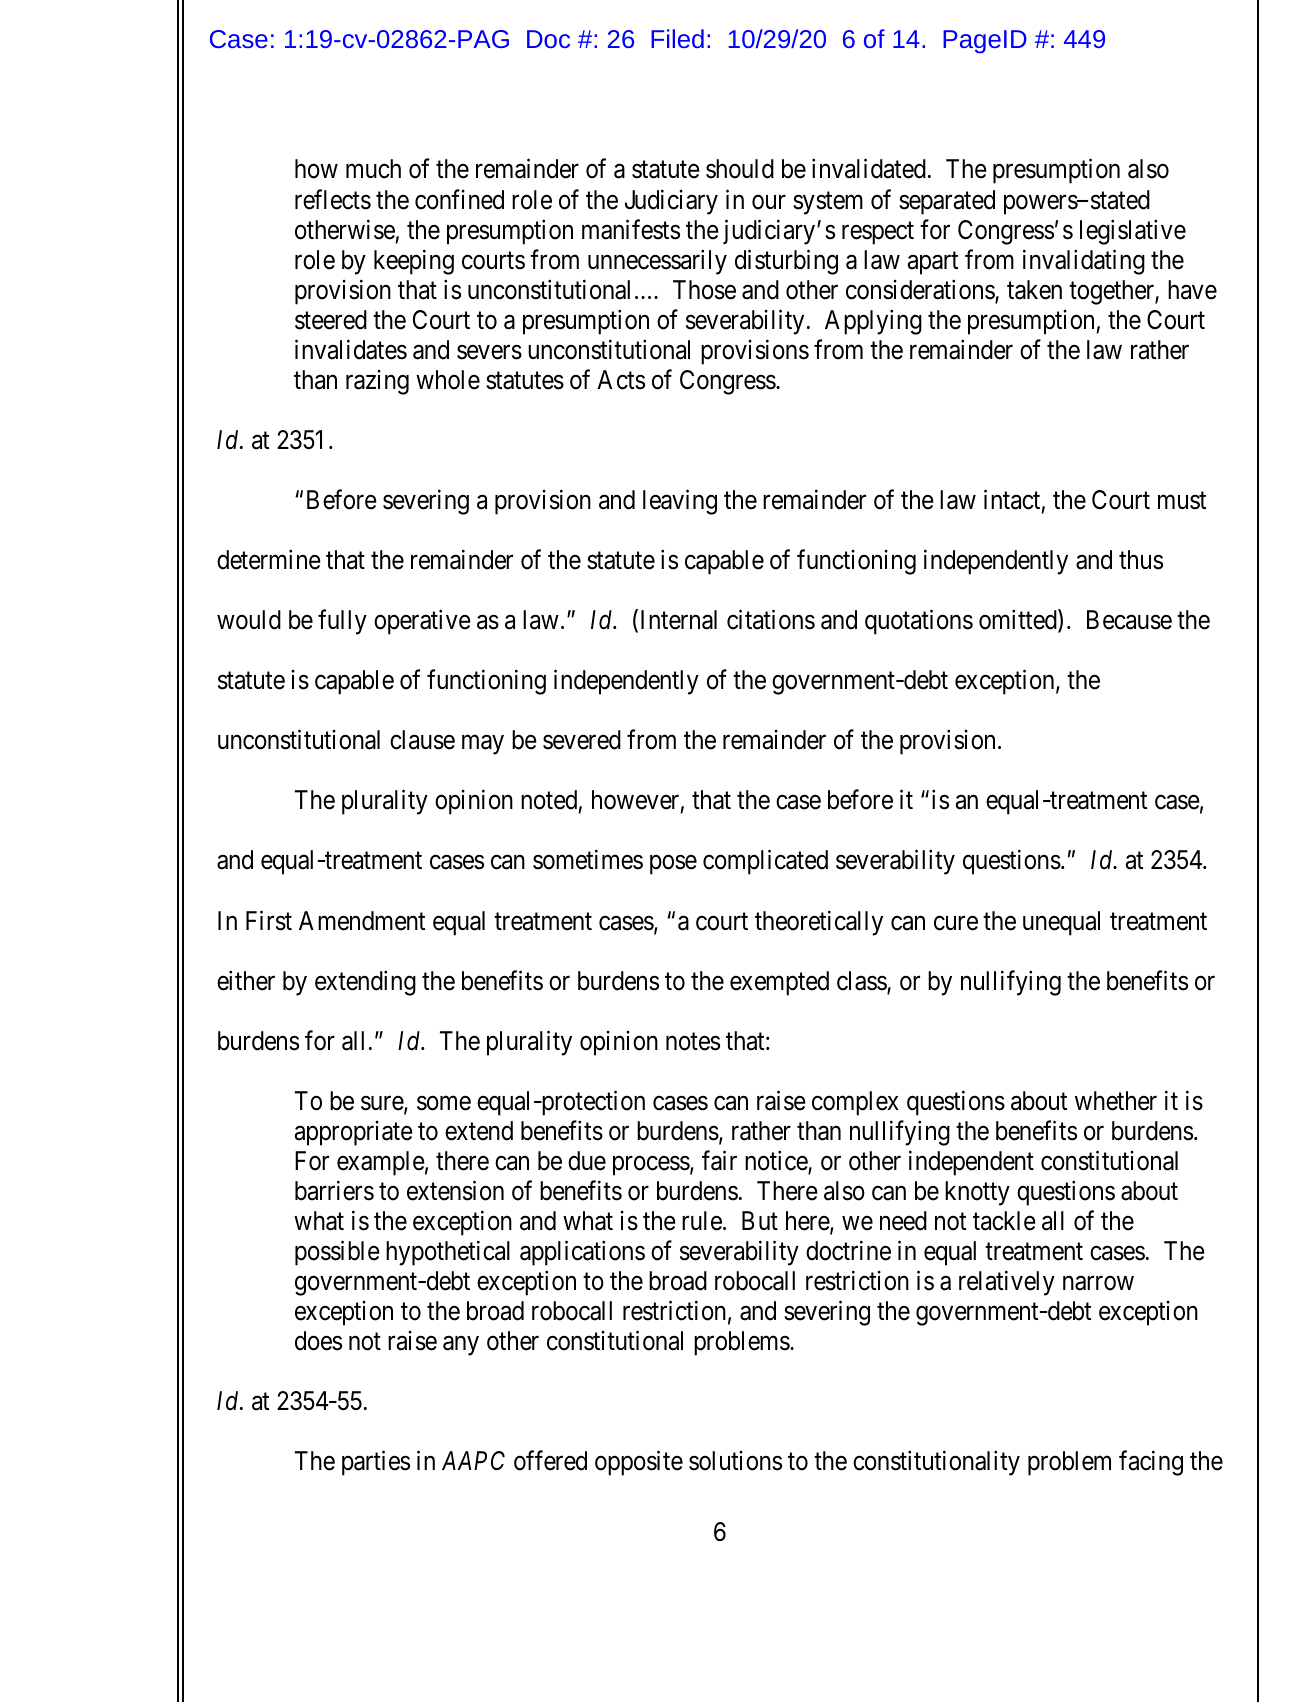 Image resolution: width=1315 pixels, height=1702 pixels. Describe the element at coordinates (1141, 560) in the screenshot. I see `thus` at that location.
